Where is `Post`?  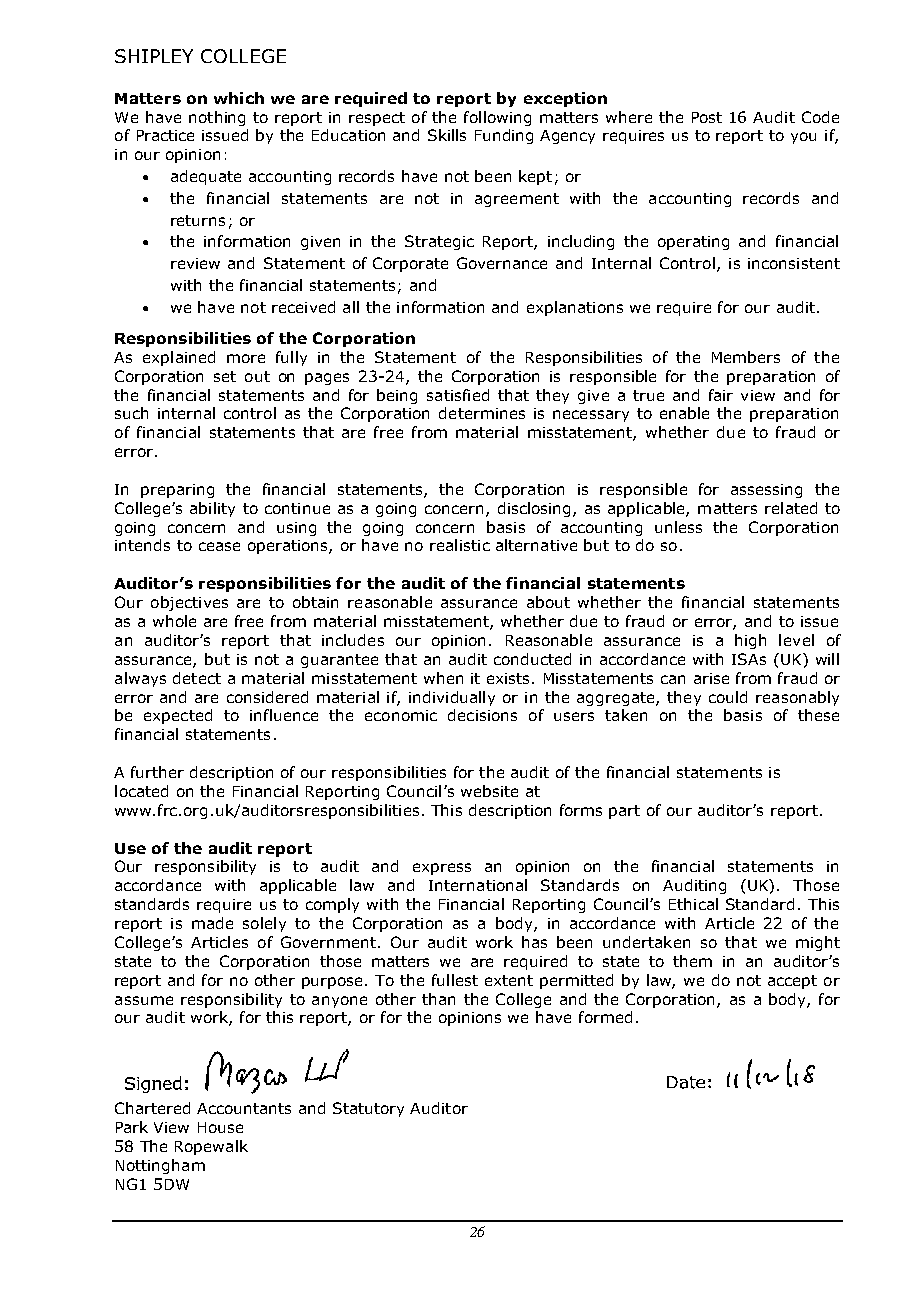 Post is located at coordinates (707, 117).
